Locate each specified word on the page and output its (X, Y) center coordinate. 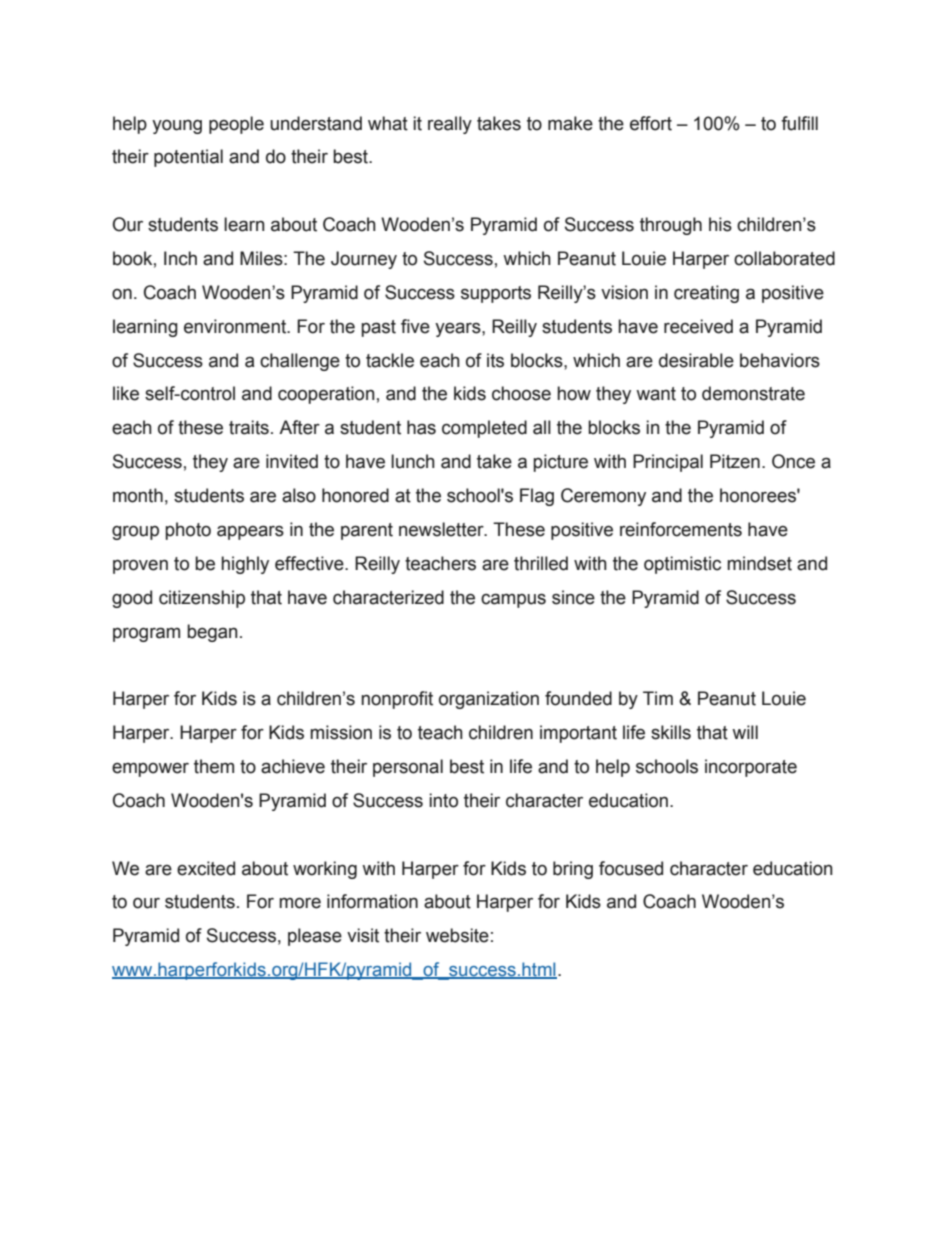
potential (188, 158)
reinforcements (681, 529)
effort (651, 123)
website (457, 935)
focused (631, 868)
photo (188, 531)
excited (206, 868)
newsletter (442, 529)
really (450, 125)
